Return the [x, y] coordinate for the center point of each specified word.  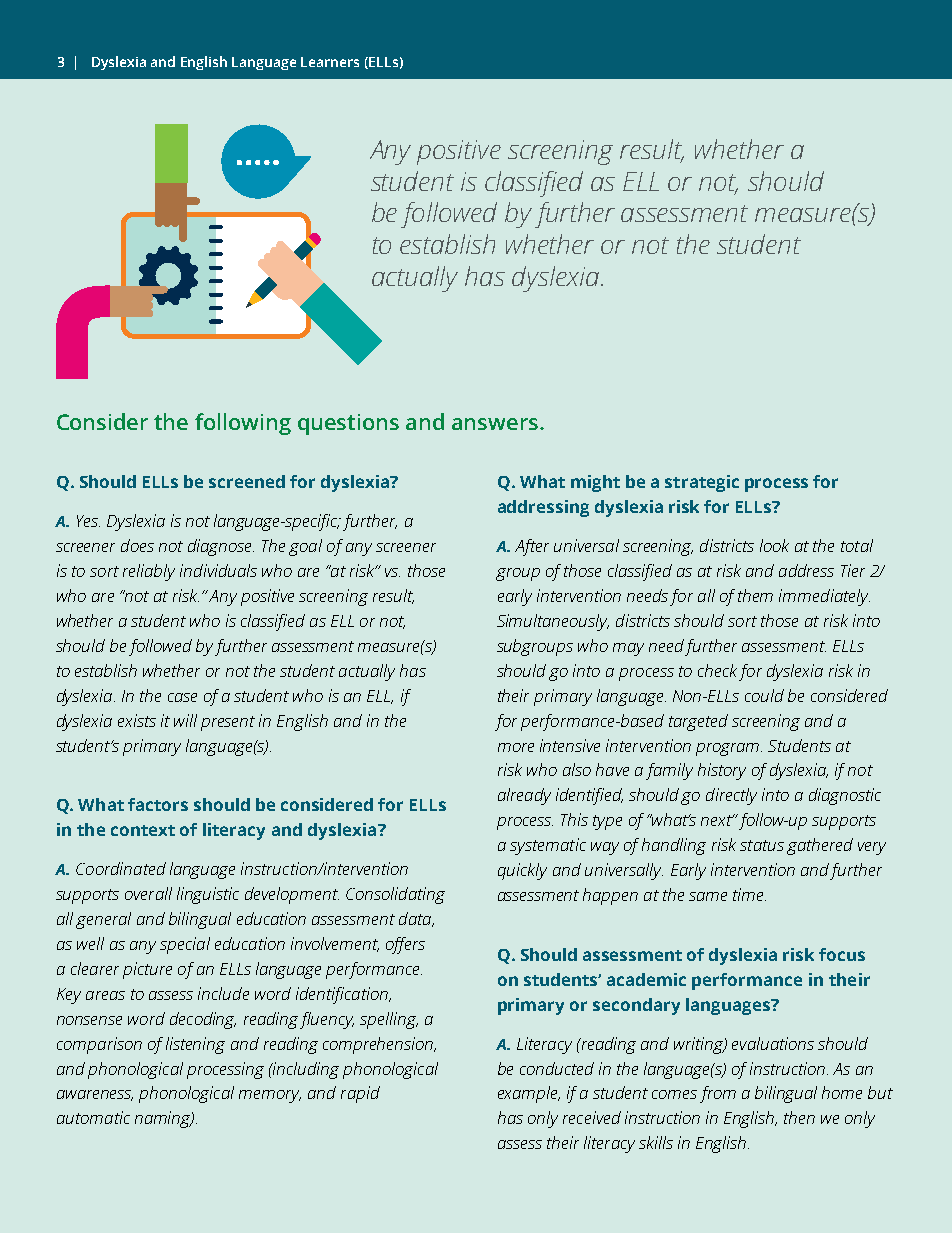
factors [158, 804]
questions [348, 424]
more [516, 747]
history [722, 771]
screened [247, 481]
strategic [702, 483]
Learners [330, 62]
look [774, 545]
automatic [93, 1117]
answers [496, 424]
